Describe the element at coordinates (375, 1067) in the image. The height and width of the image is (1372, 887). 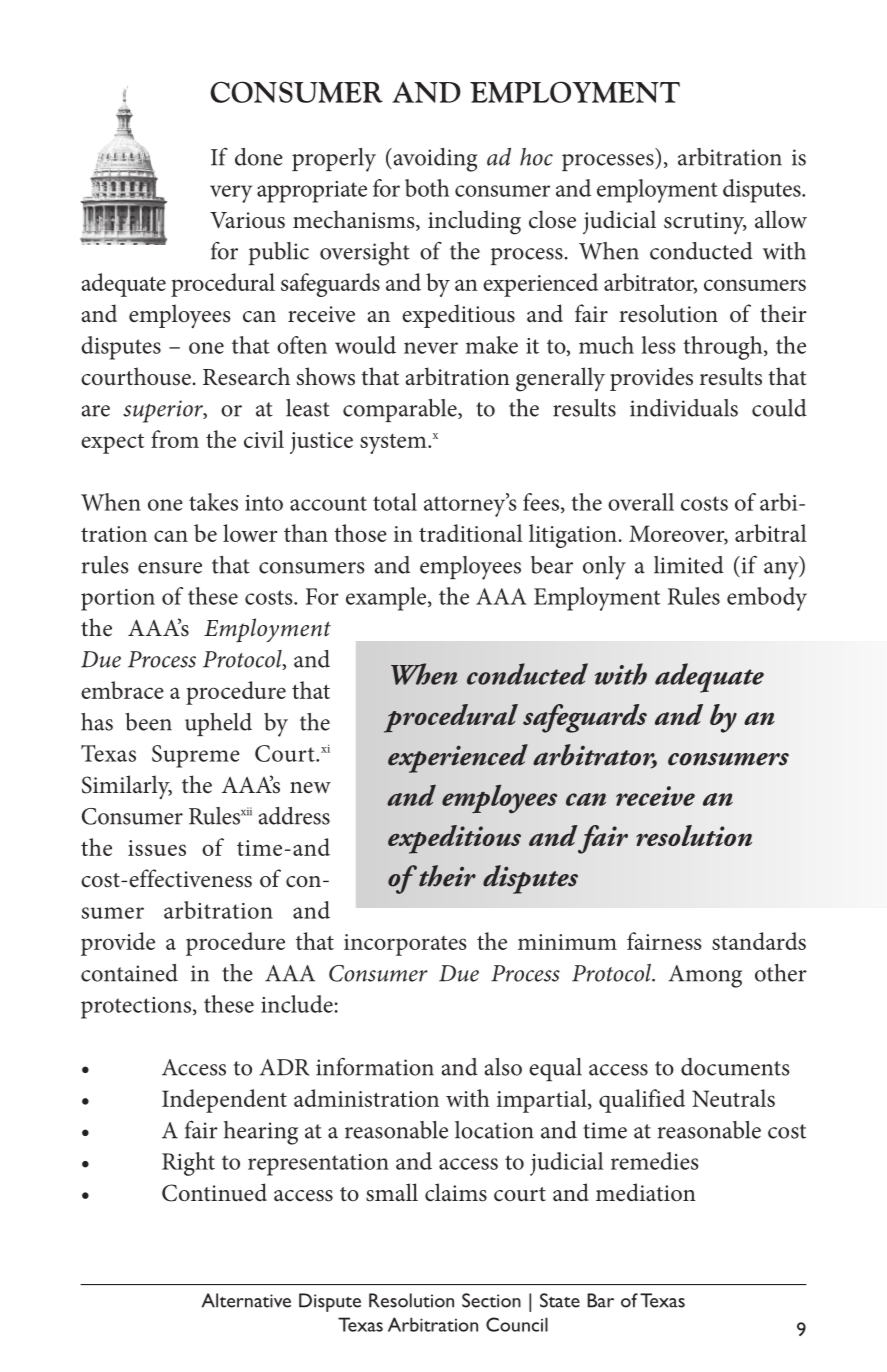
I see `information` at that location.
